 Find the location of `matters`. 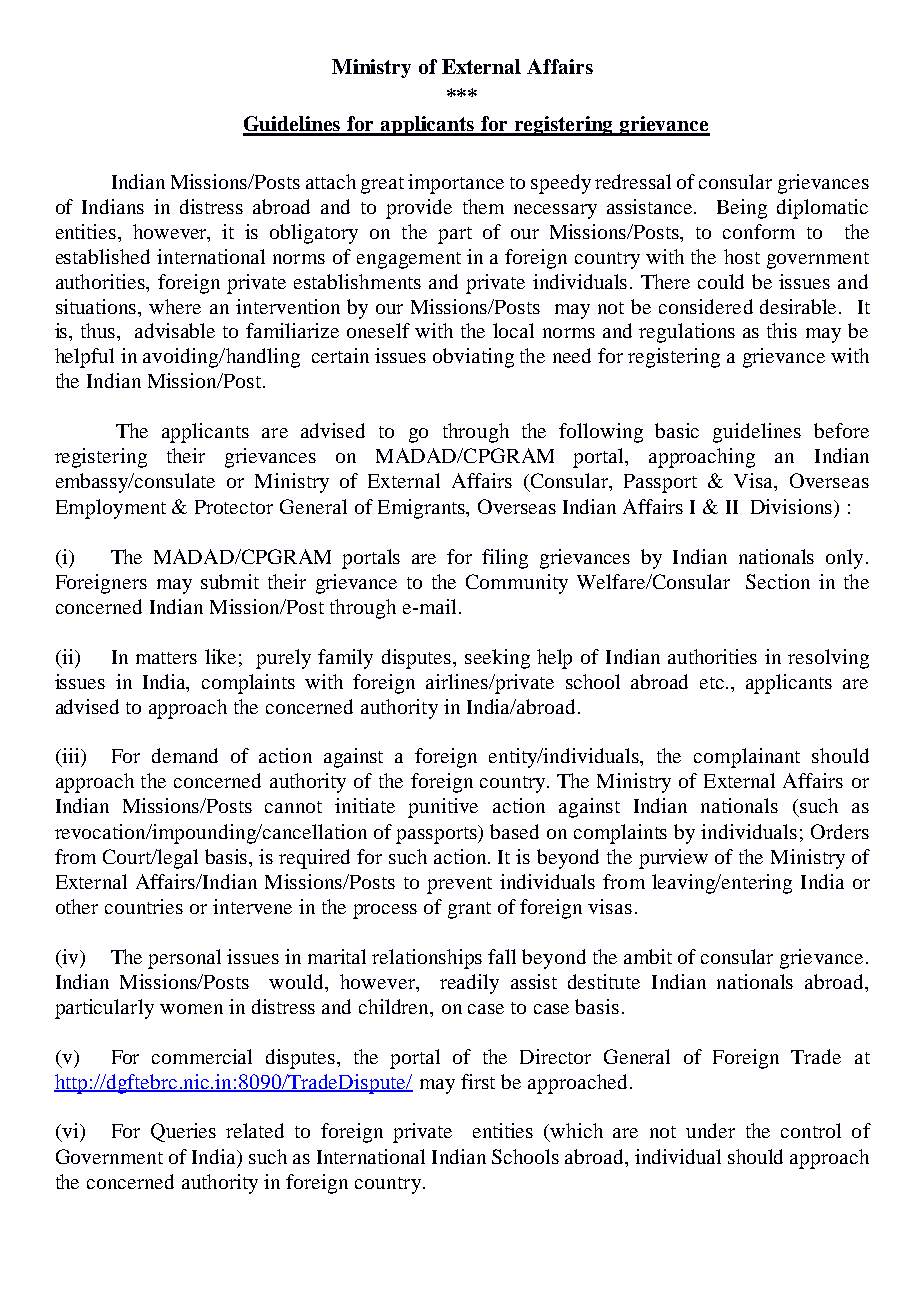

matters is located at coordinates (166, 658).
